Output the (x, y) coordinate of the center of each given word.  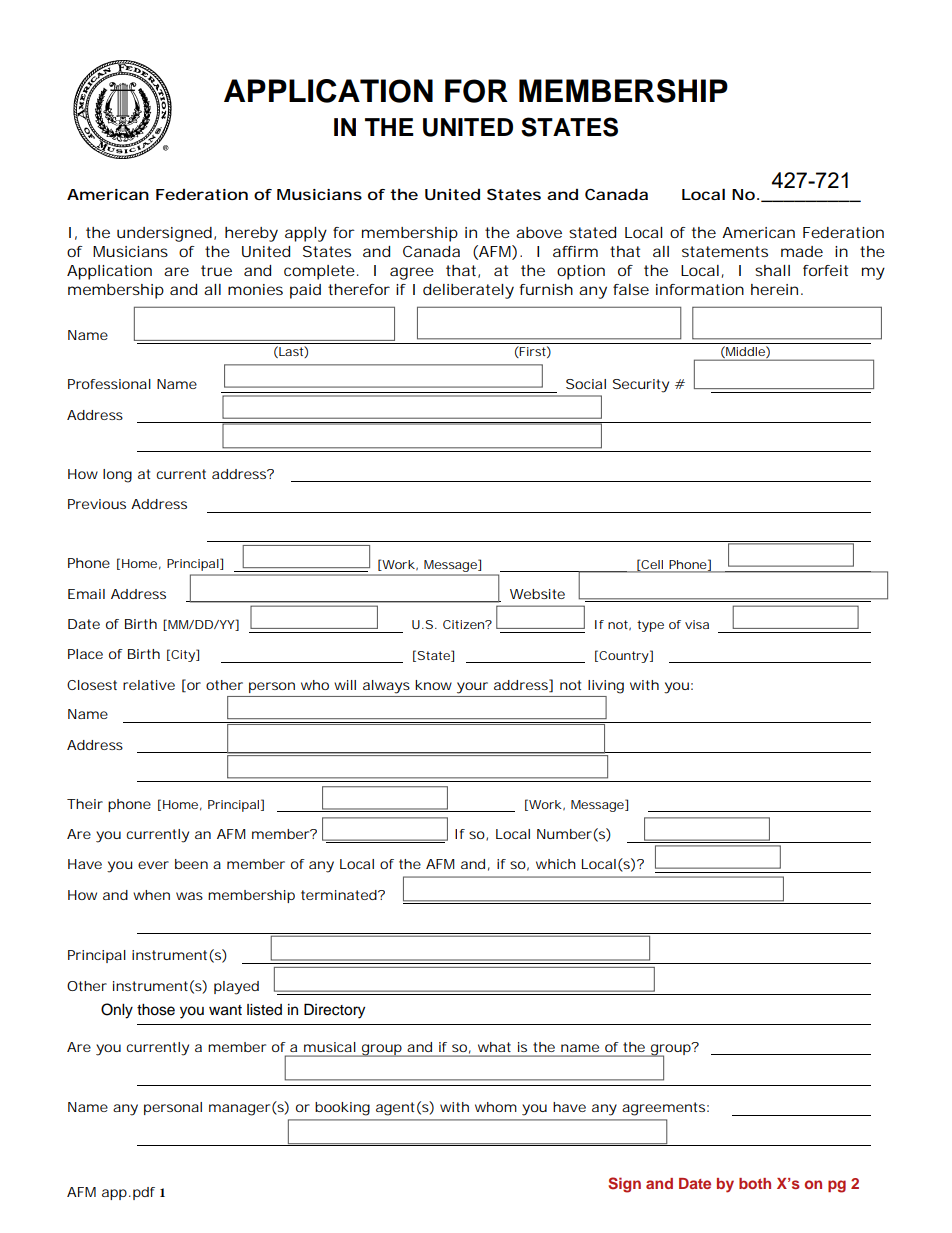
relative (149, 685)
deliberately (468, 291)
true (216, 270)
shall (772, 270)
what (494, 1047)
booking (342, 1109)
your (472, 688)
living (606, 687)
